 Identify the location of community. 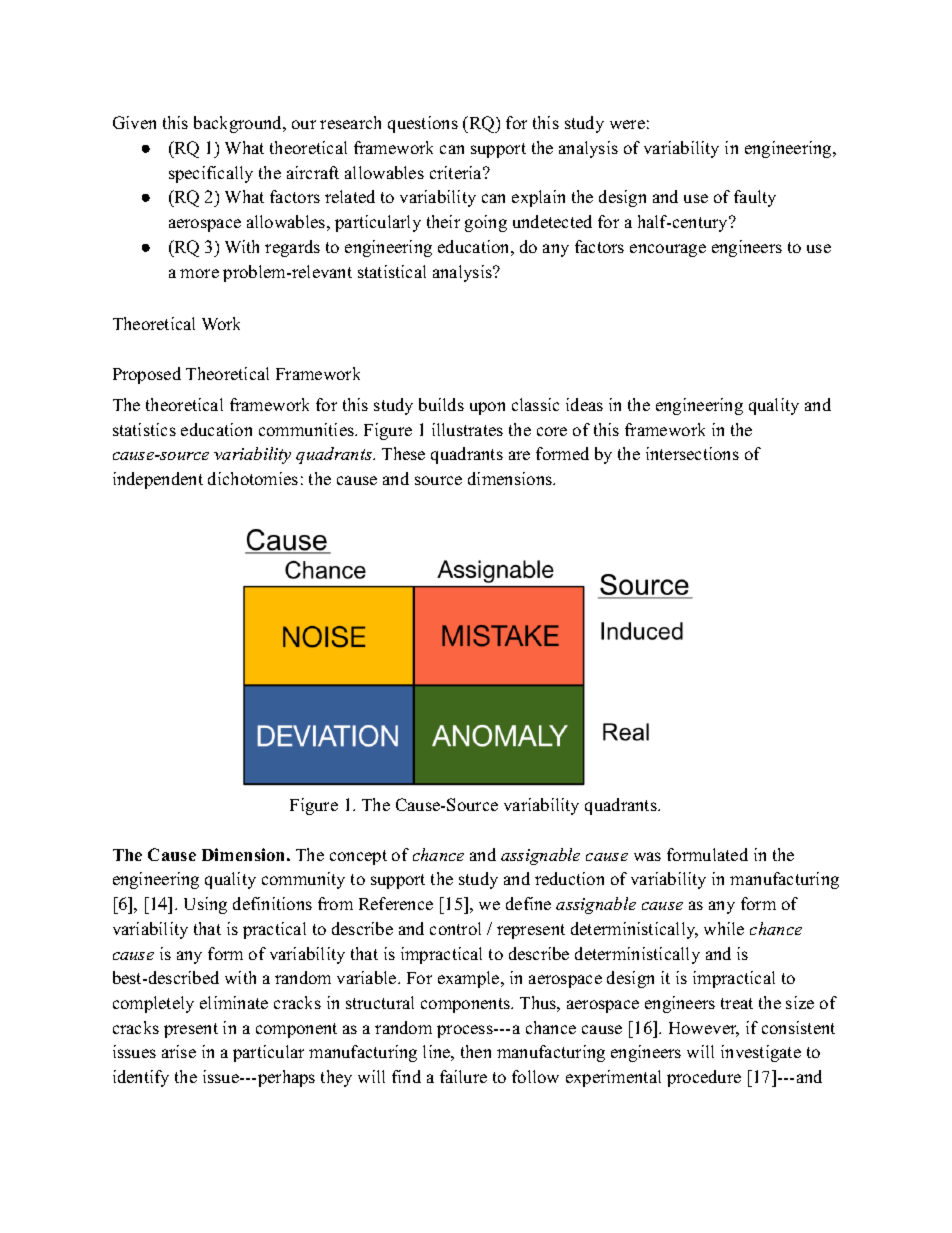
(303, 880).
